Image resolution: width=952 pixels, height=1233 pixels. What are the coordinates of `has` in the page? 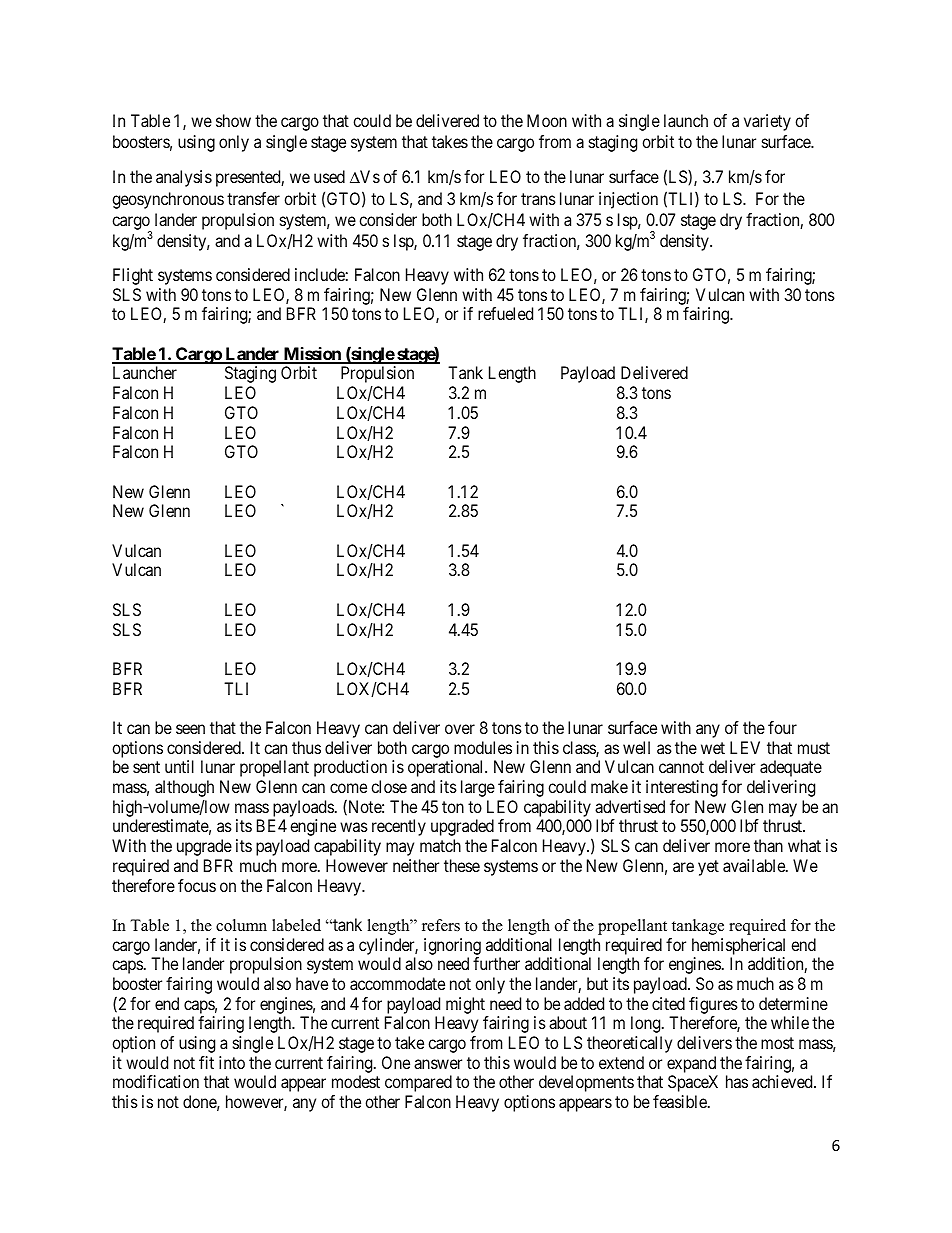 It's located at (737, 1081).
